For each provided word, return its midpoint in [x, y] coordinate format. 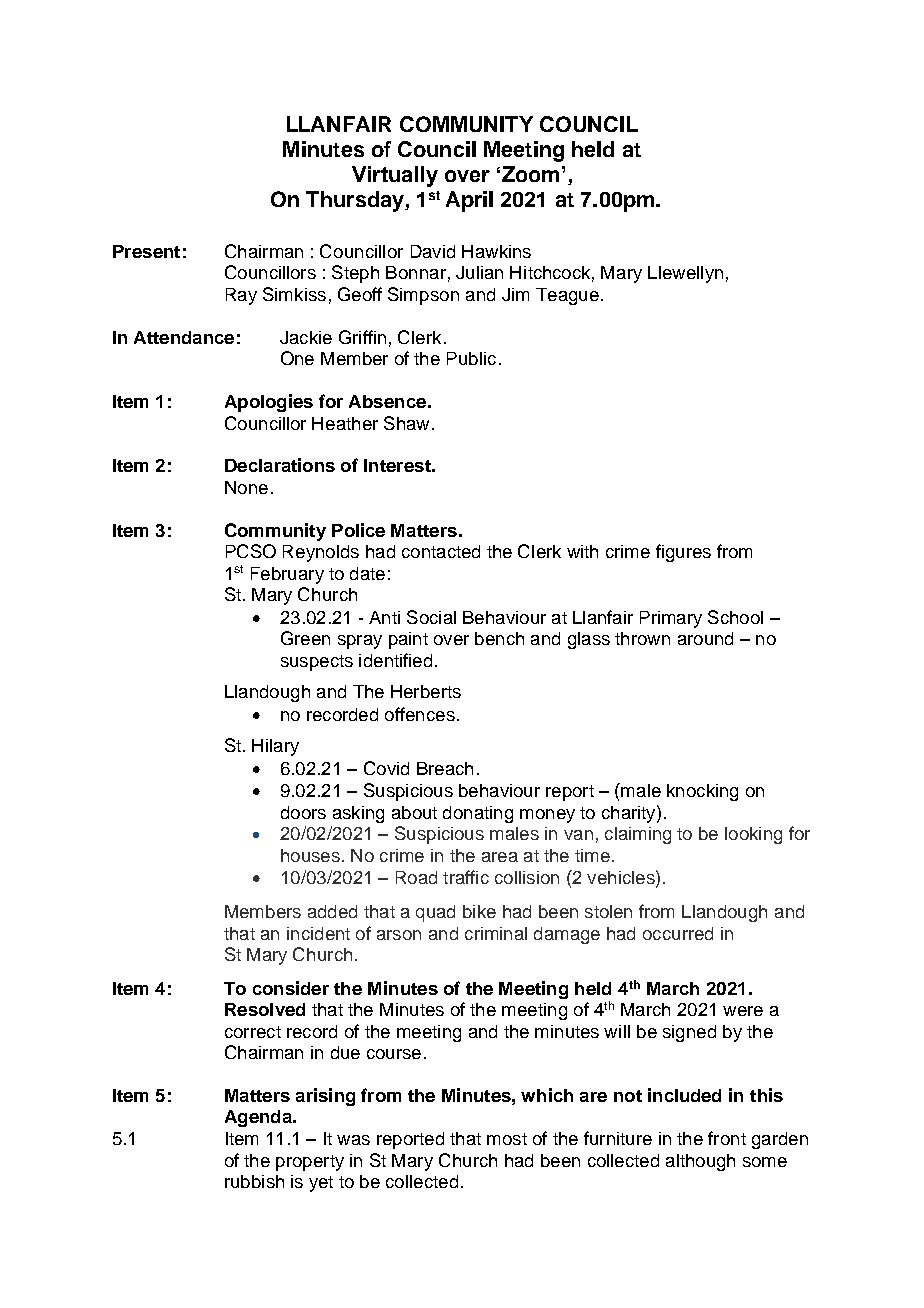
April [469, 201]
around [705, 638]
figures [683, 553]
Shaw [406, 423]
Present [146, 251]
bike [479, 911]
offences [420, 714]
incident [318, 933]
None [246, 487]
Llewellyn [685, 274]
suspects [317, 663]
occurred [678, 933]
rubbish [254, 1181]
